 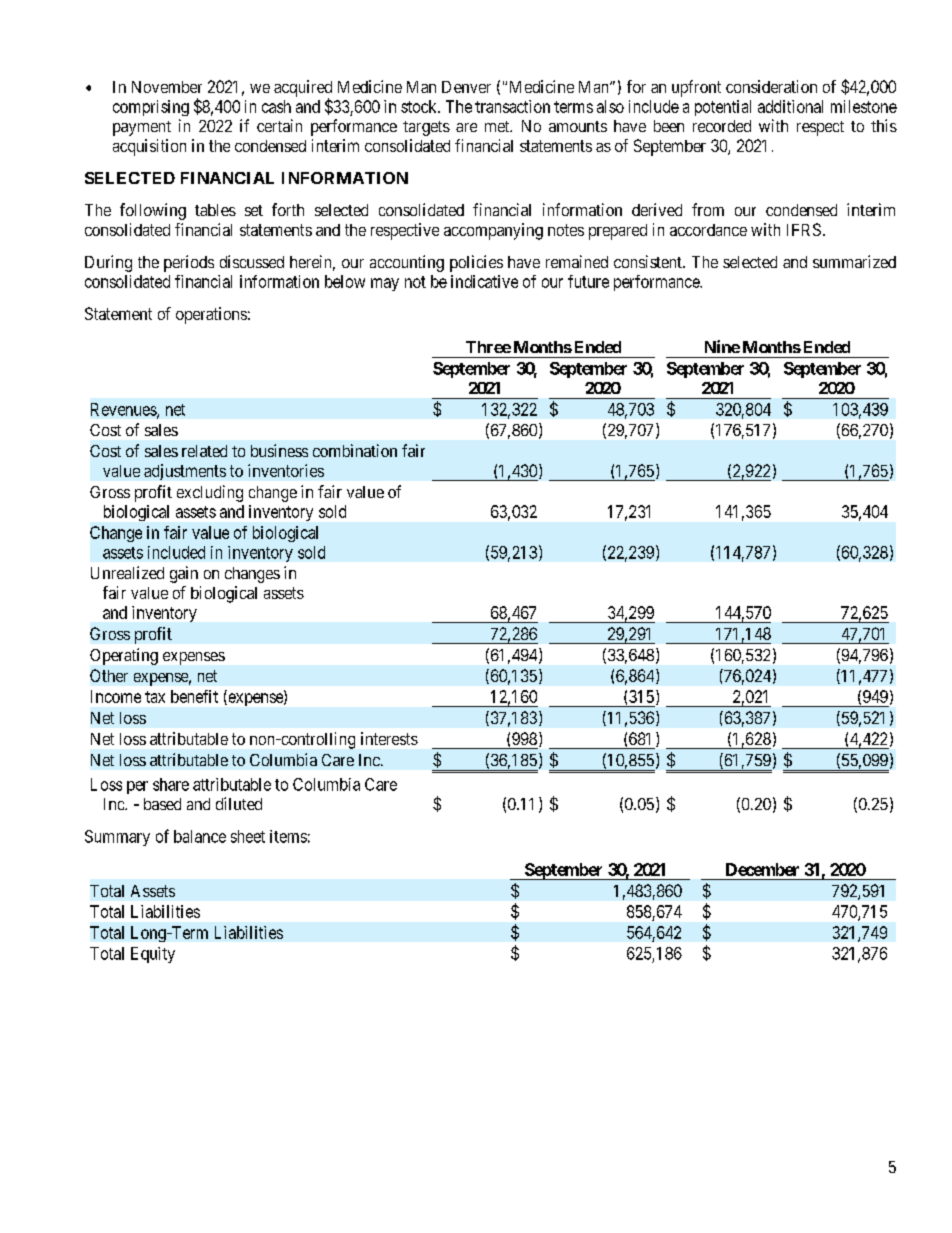 I want to click on comprising, so click(x=151, y=108).
